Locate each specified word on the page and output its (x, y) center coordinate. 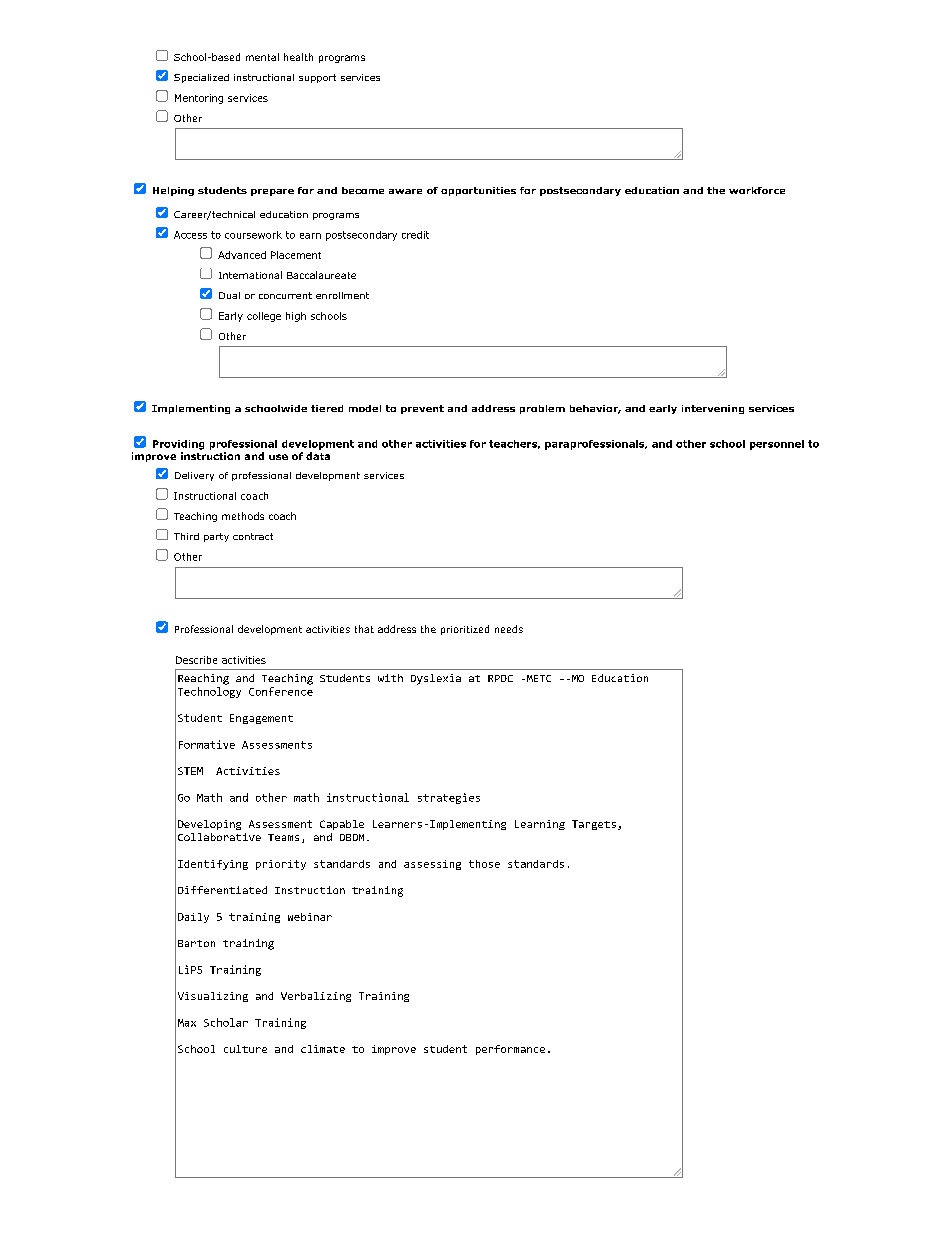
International (250, 275)
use (278, 457)
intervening (713, 409)
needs (509, 629)
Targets (594, 825)
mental (262, 57)
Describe (196, 660)
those (484, 864)
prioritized (465, 630)
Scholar (226, 1022)
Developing (209, 825)
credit (415, 235)
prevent (422, 409)
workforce (757, 190)
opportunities (478, 191)
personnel (777, 445)
